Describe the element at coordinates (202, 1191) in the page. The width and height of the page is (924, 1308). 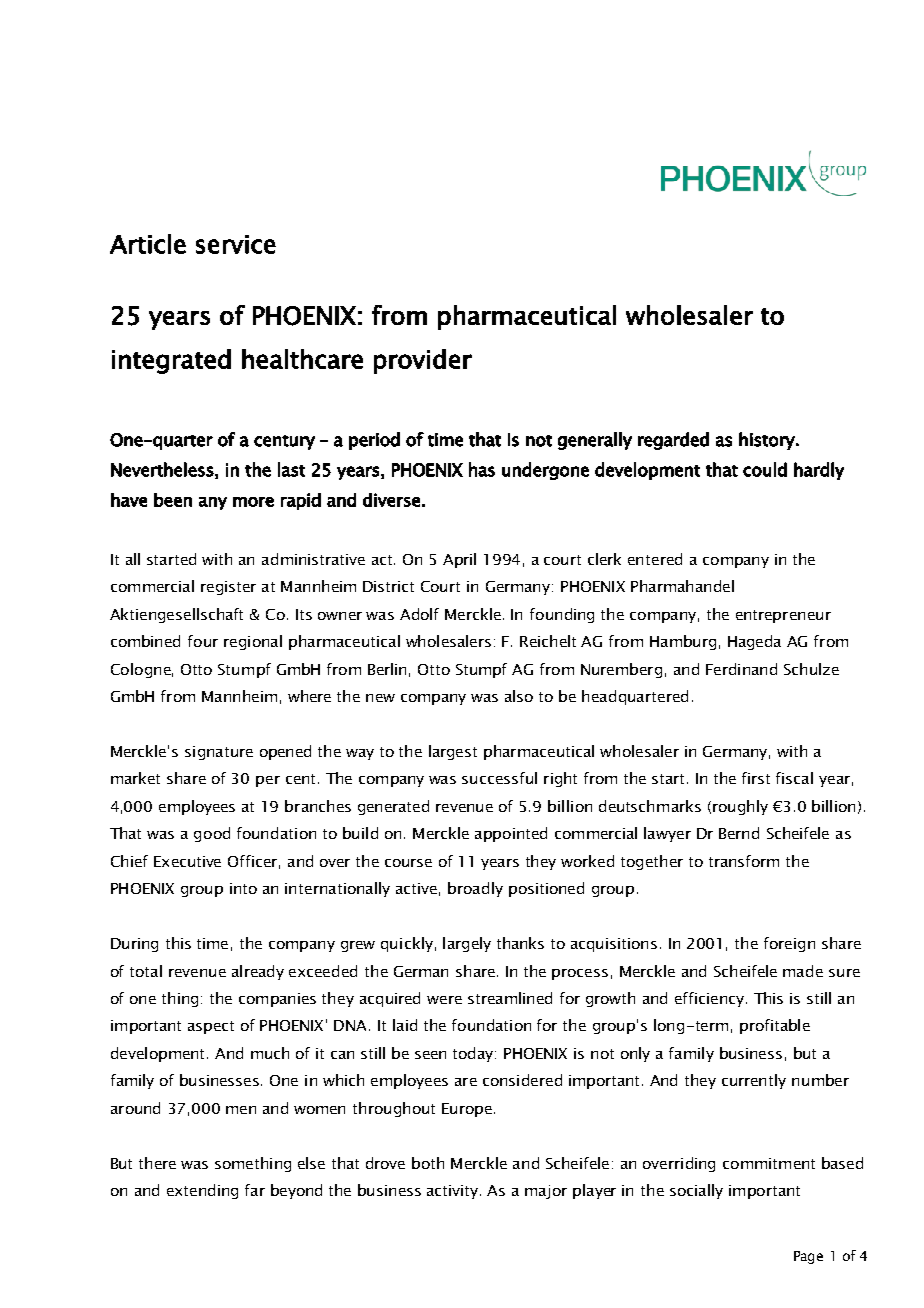
I see `extending` at that location.
